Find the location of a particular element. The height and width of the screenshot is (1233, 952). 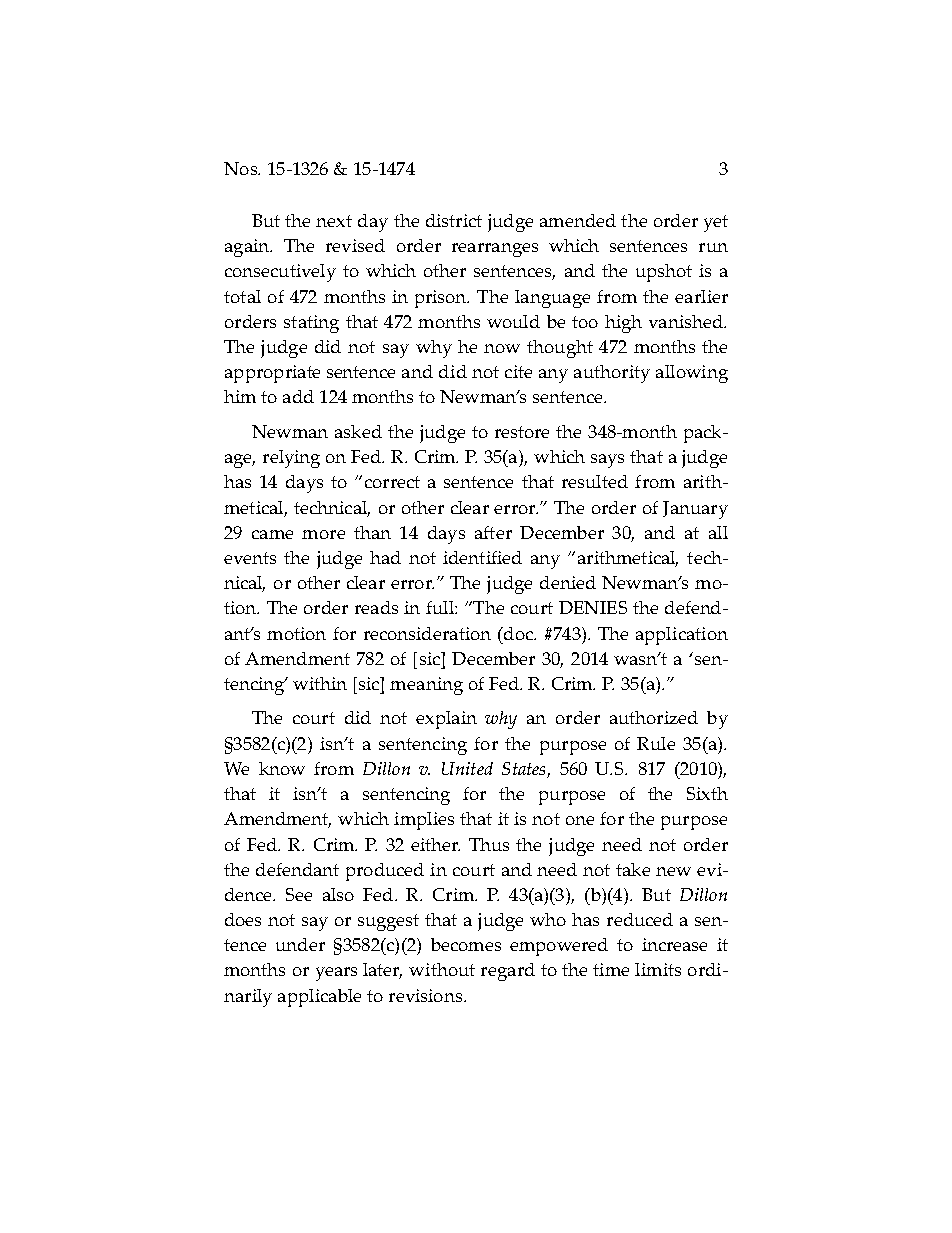

DENIES is located at coordinates (593, 607).
